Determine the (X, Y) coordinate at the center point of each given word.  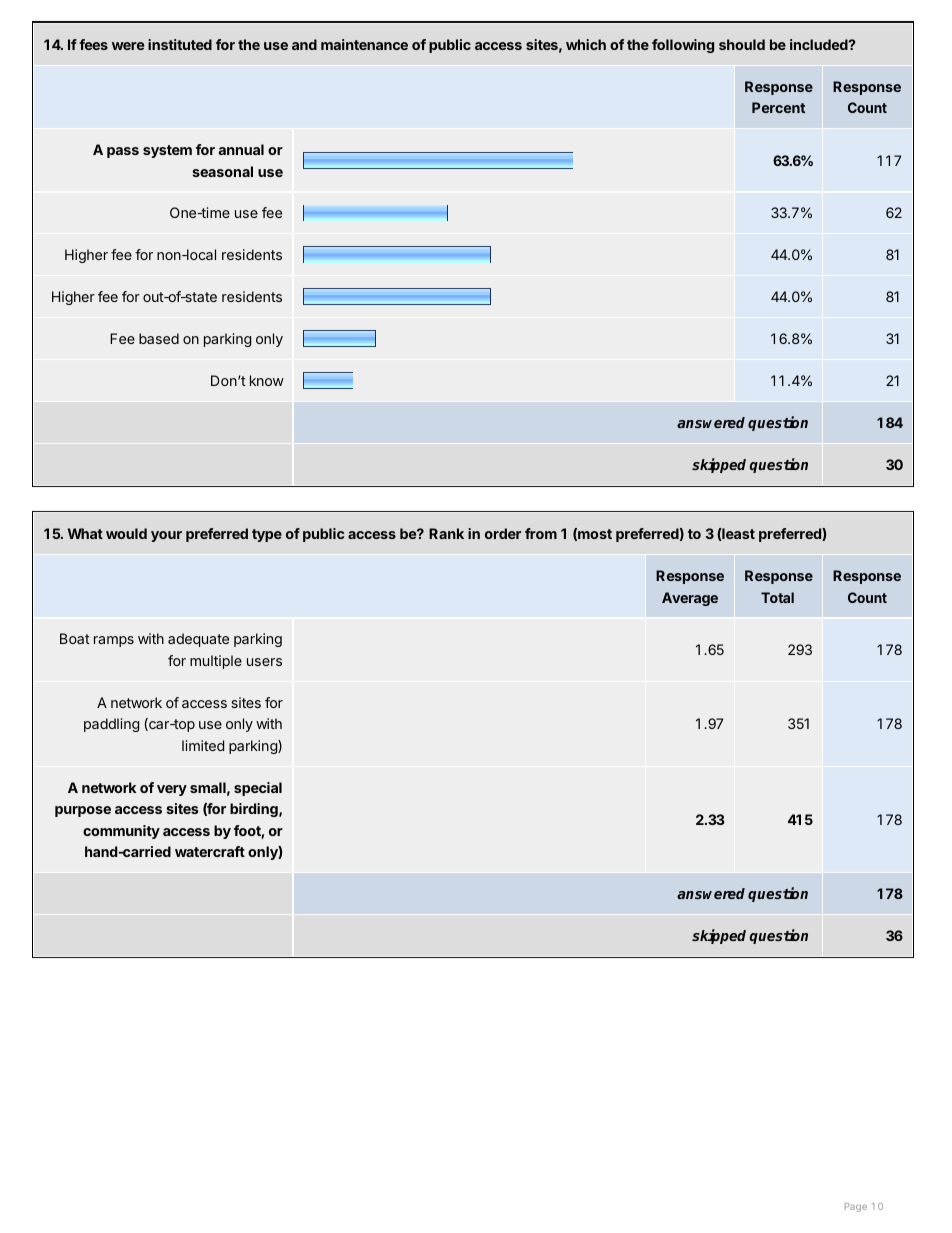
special (258, 789)
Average (690, 599)
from (541, 533)
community (121, 832)
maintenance (364, 44)
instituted (180, 44)
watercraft (210, 851)
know (267, 380)
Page (856, 1207)
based (159, 338)
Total (777, 597)
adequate (198, 640)
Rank (446, 533)
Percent (778, 107)
